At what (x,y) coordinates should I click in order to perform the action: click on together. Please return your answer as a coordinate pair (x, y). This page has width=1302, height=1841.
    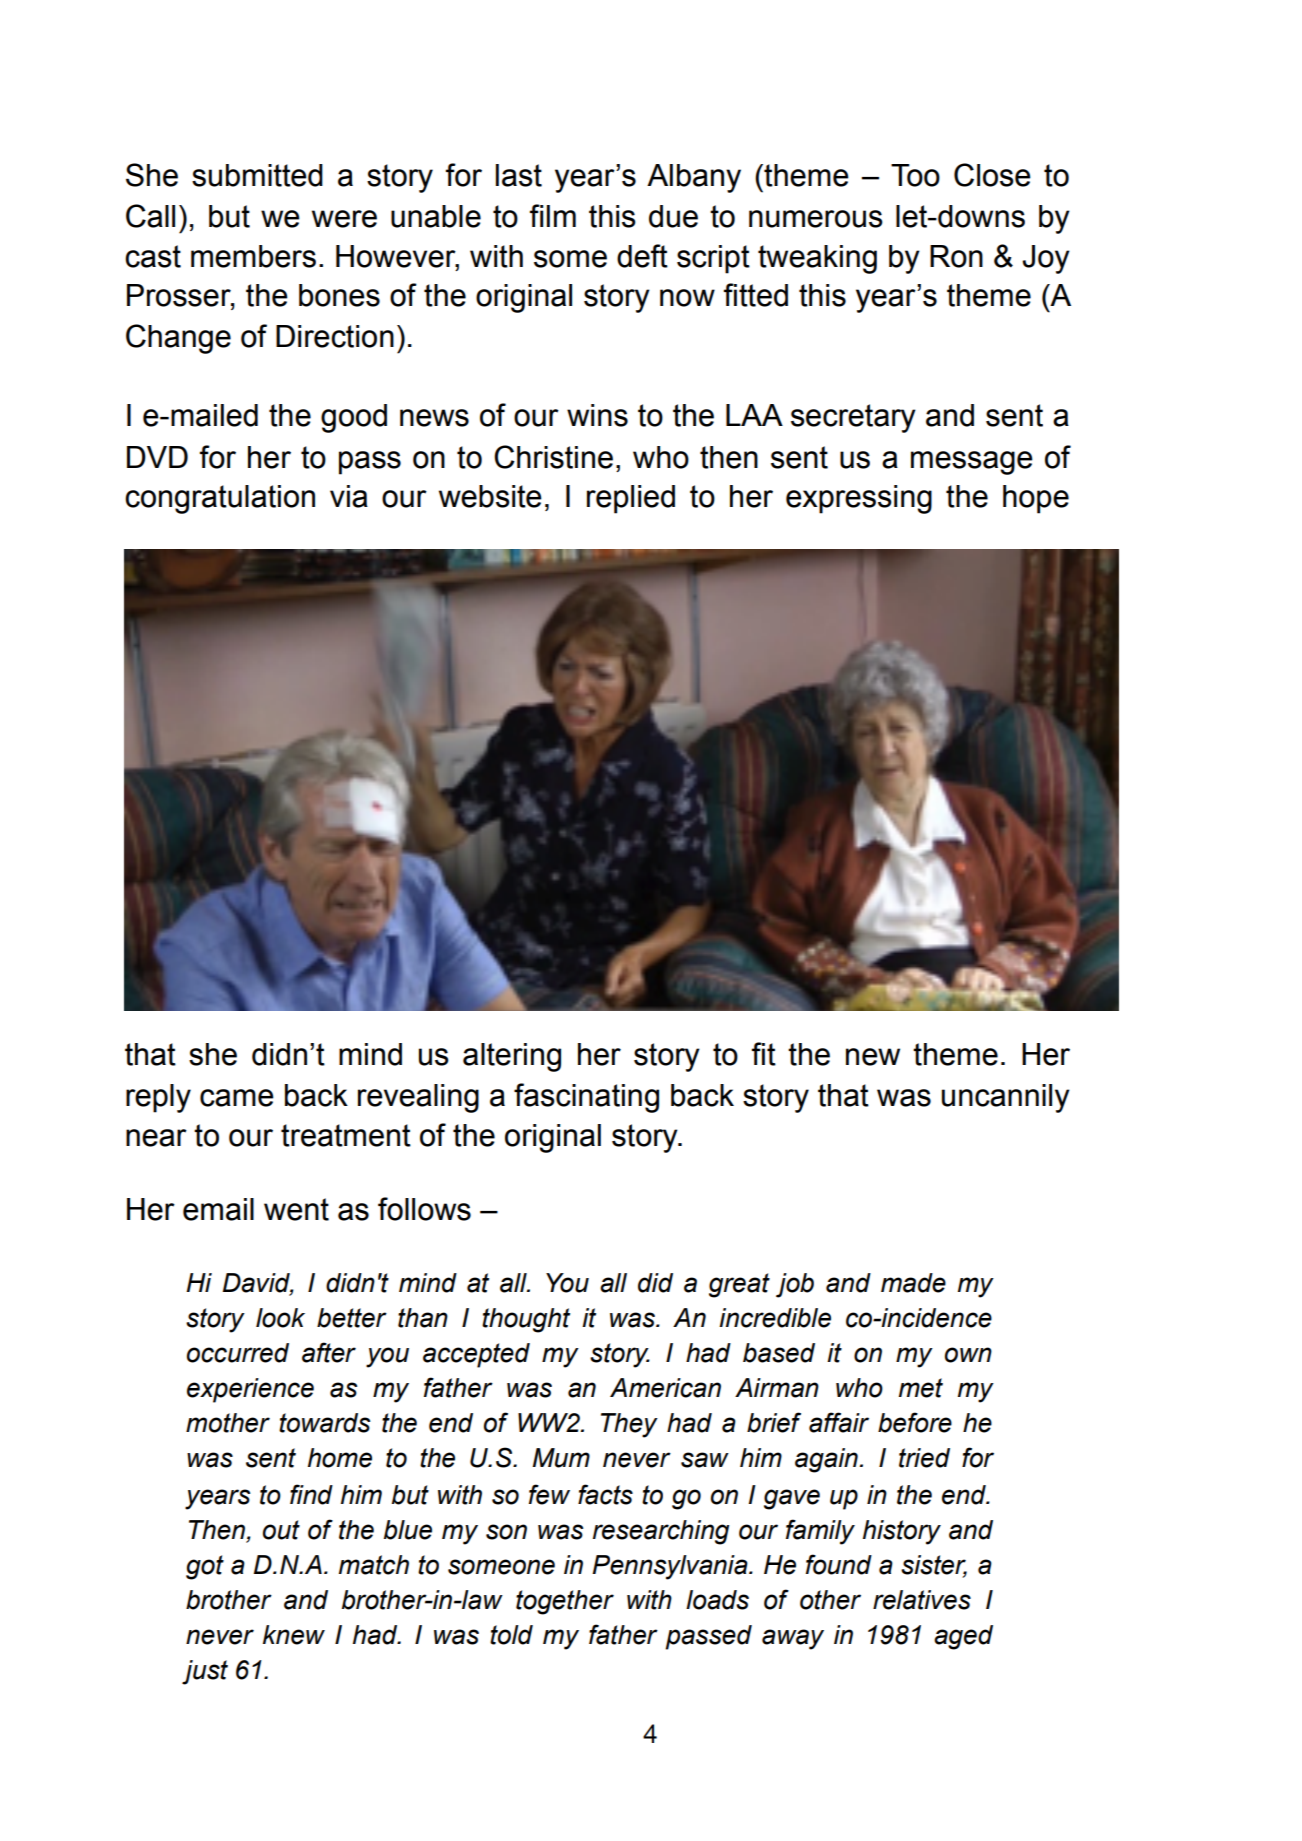
    Looking at the image, I should click on (565, 1602).
